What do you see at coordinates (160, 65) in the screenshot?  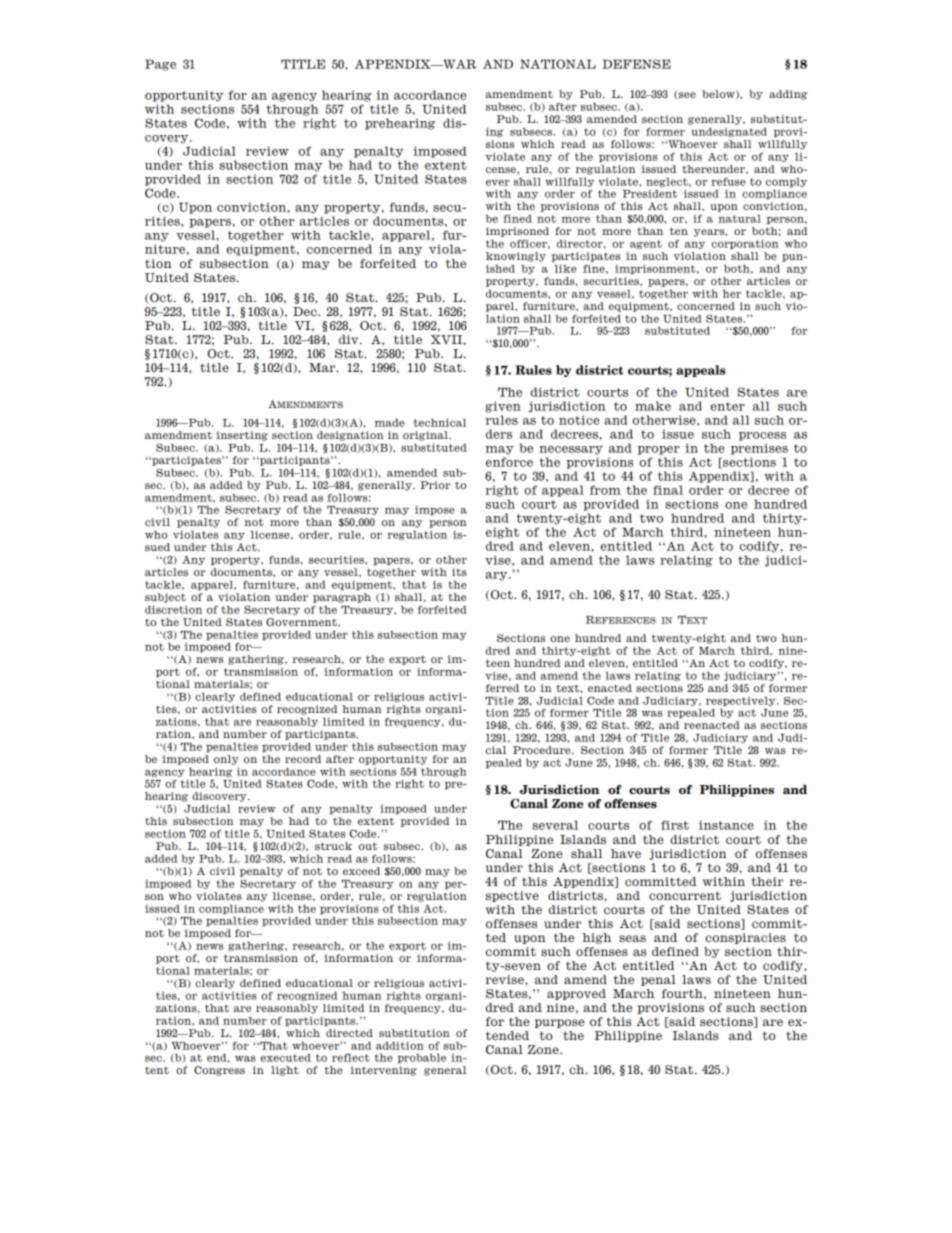 I see `Page` at bounding box center [160, 65].
